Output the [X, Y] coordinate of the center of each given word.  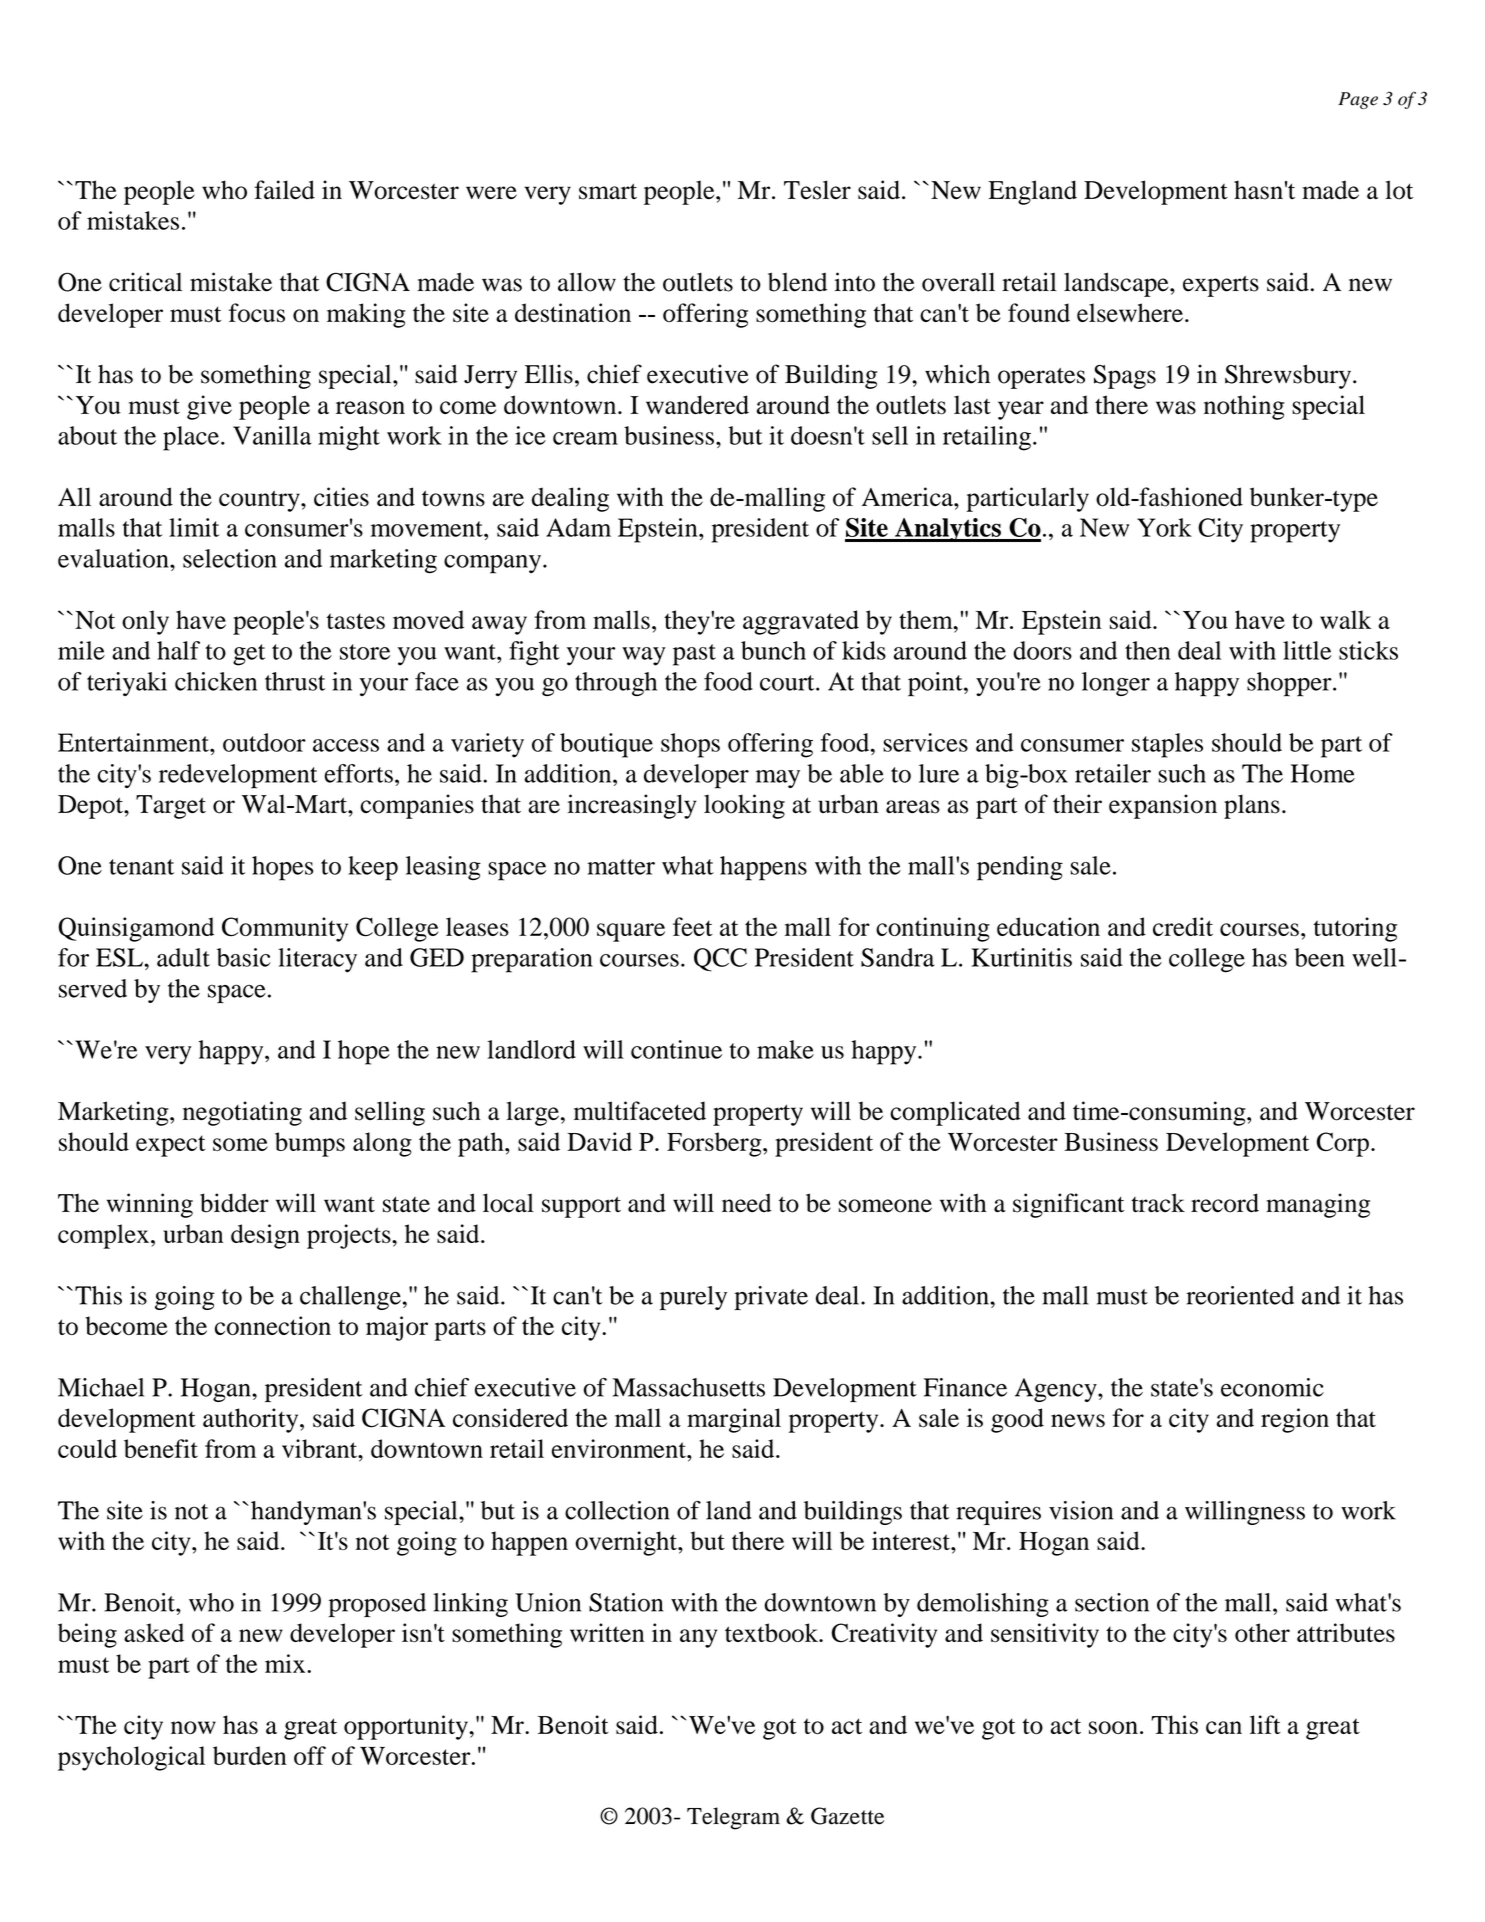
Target [171, 807]
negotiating [242, 1113]
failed [284, 189]
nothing [1244, 407]
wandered [697, 404]
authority [252, 1420]
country [260, 501]
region [1295, 1420]
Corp [1343, 1144]
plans [1252, 806]
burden [250, 1755]
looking [744, 806]
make [785, 1049]
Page [1358, 100]
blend [797, 282]
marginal [734, 1420]
